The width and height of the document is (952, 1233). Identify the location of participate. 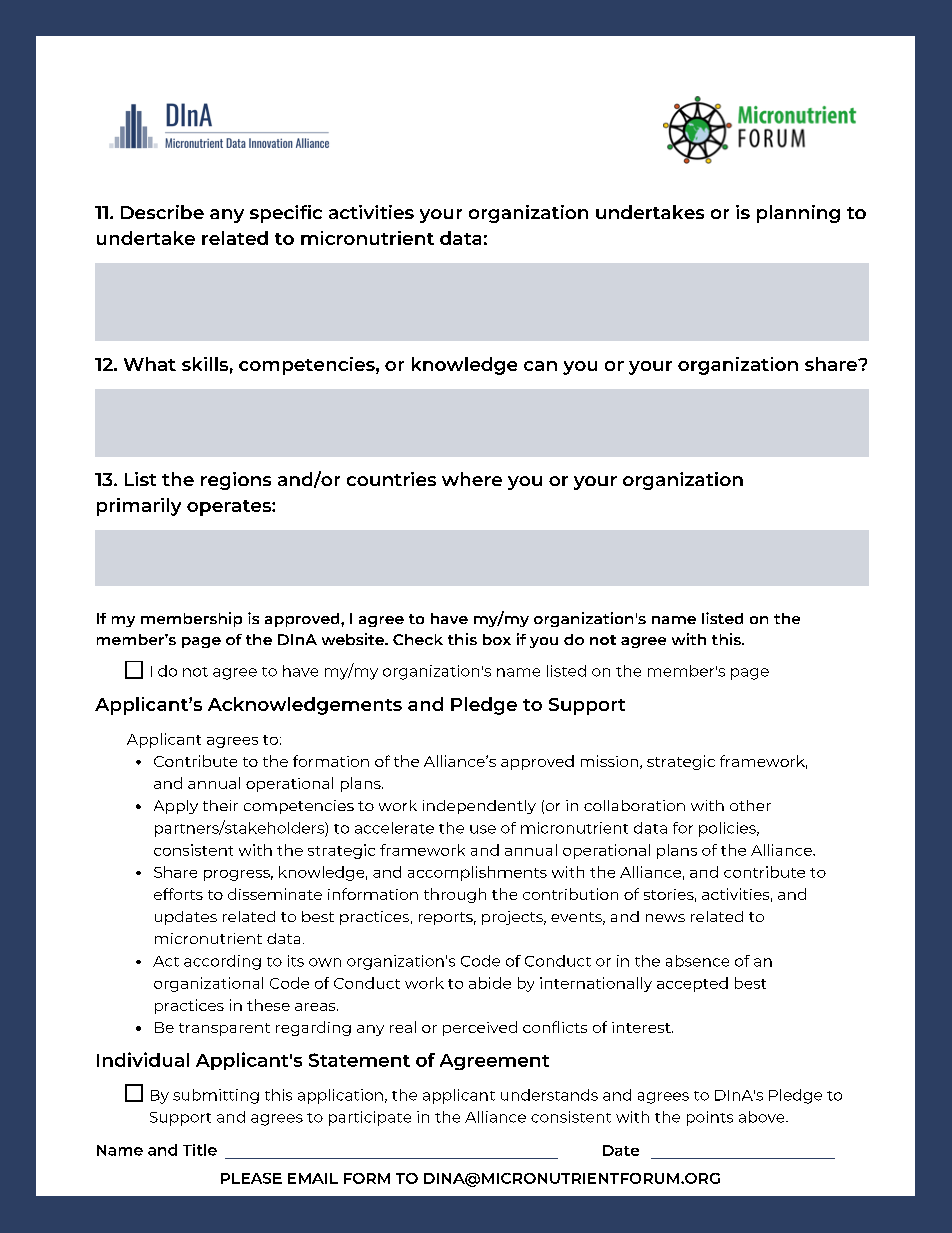
(370, 1118).
